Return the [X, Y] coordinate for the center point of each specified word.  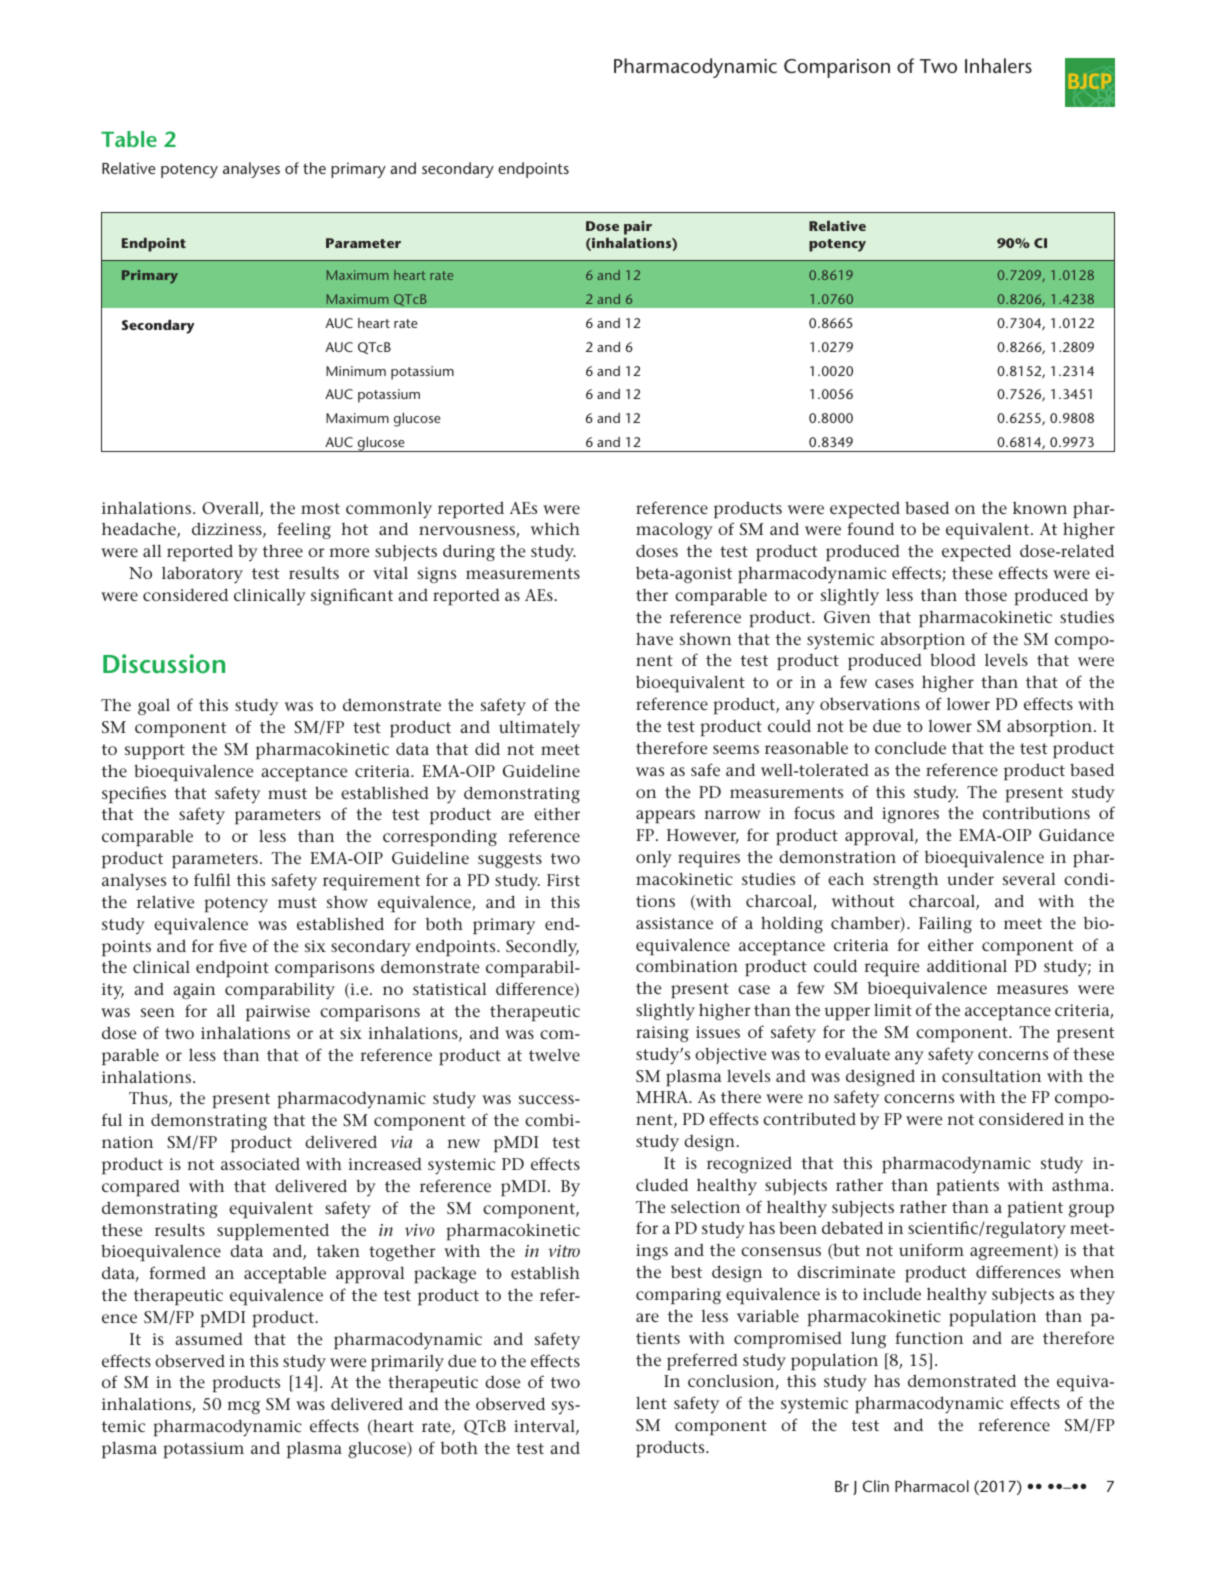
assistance [674, 923]
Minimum [356, 371]
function [929, 1337]
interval [545, 1427]
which [555, 529]
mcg [243, 1407]
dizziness [228, 530]
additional [967, 965]
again [194, 991]
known [1040, 508]
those [986, 594]
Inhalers [998, 65]
